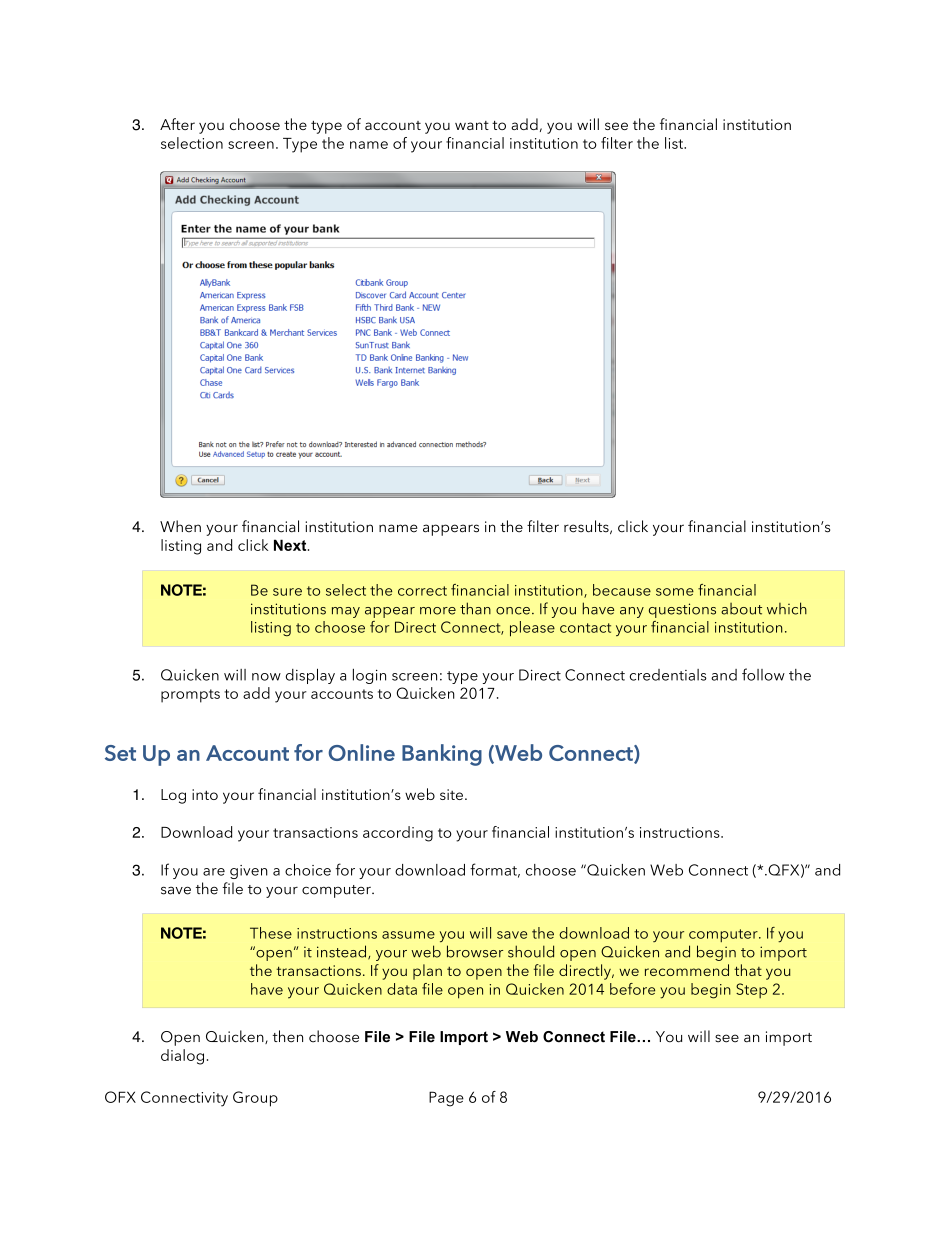  I want to click on more, so click(438, 611).
